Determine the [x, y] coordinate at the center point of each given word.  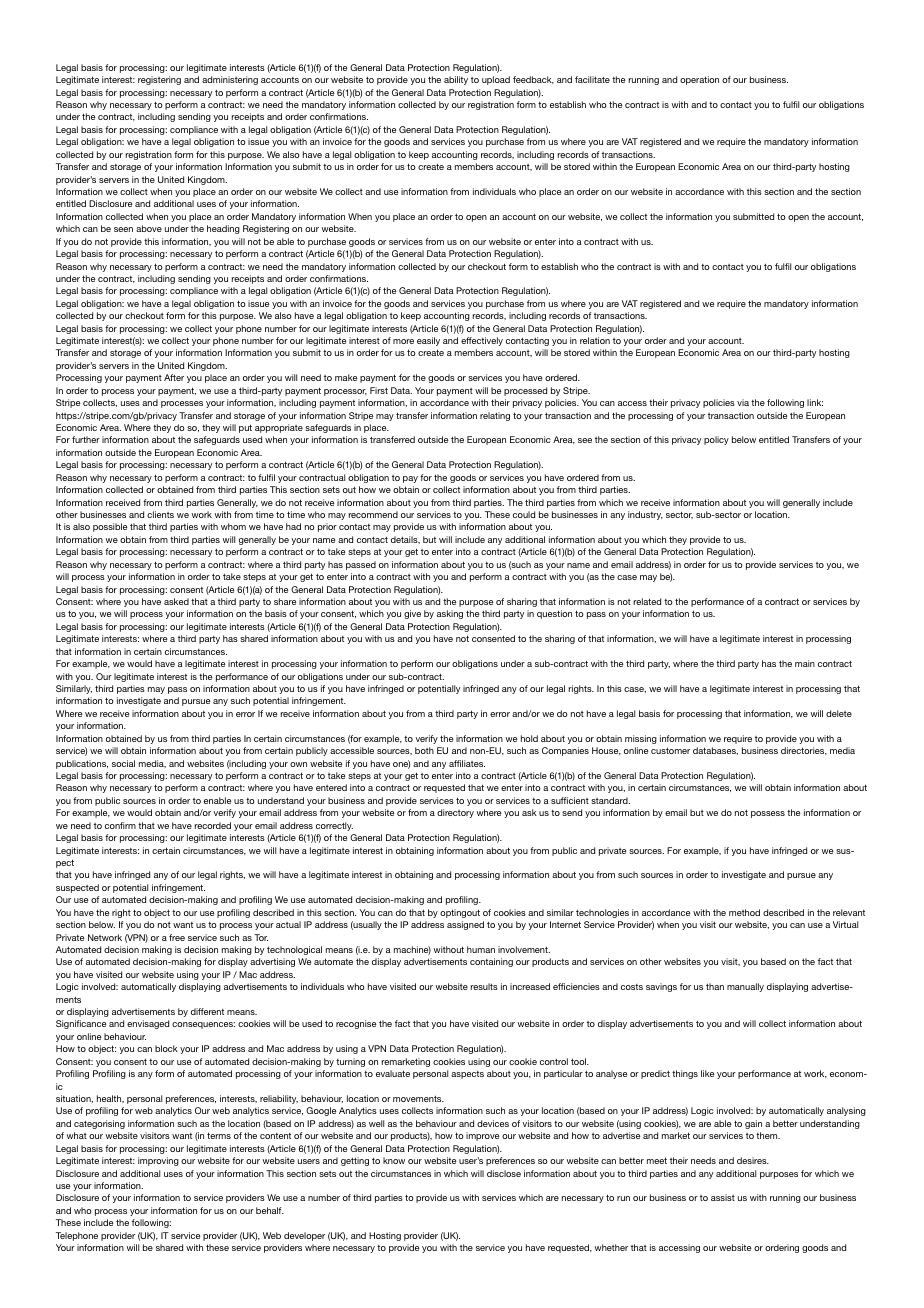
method [744, 912]
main [805, 663]
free [177, 937]
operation [699, 80]
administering [230, 80]
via [743, 402]
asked [176, 601]
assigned [465, 925]
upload [496, 80]
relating [495, 416]
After [174, 377]
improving [158, 1161]
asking [450, 614]
